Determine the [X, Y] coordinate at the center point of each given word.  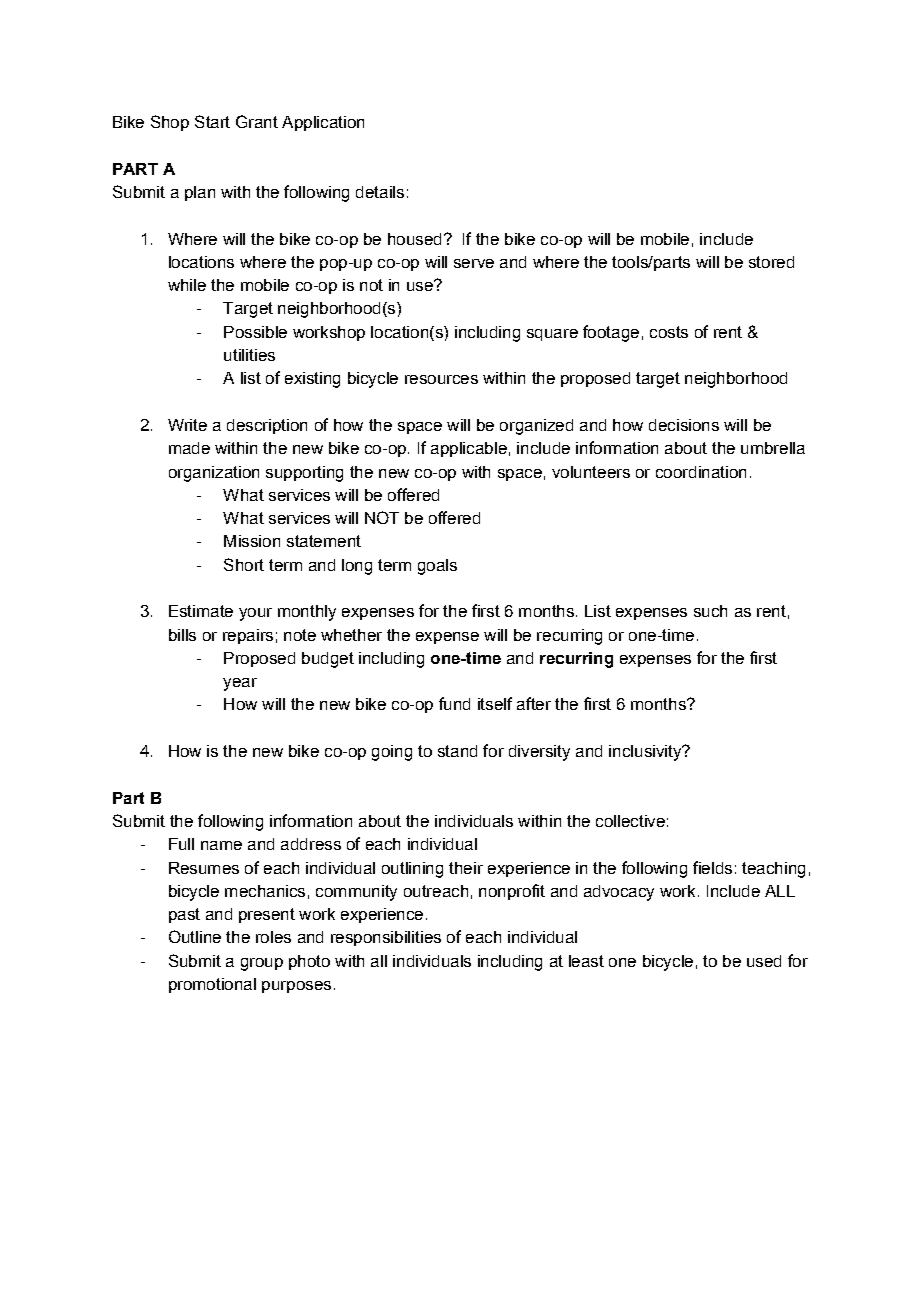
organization [214, 474]
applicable [469, 449]
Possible [255, 332]
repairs [248, 636]
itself [495, 703]
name [221, 845]
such [710, 611]
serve [474, 263]
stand [457, 751]
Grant [257, 121]
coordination [701, 472]
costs [669, 332]
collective [630, 821]
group [262, 964]
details [380, 192]
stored [771, 262]
